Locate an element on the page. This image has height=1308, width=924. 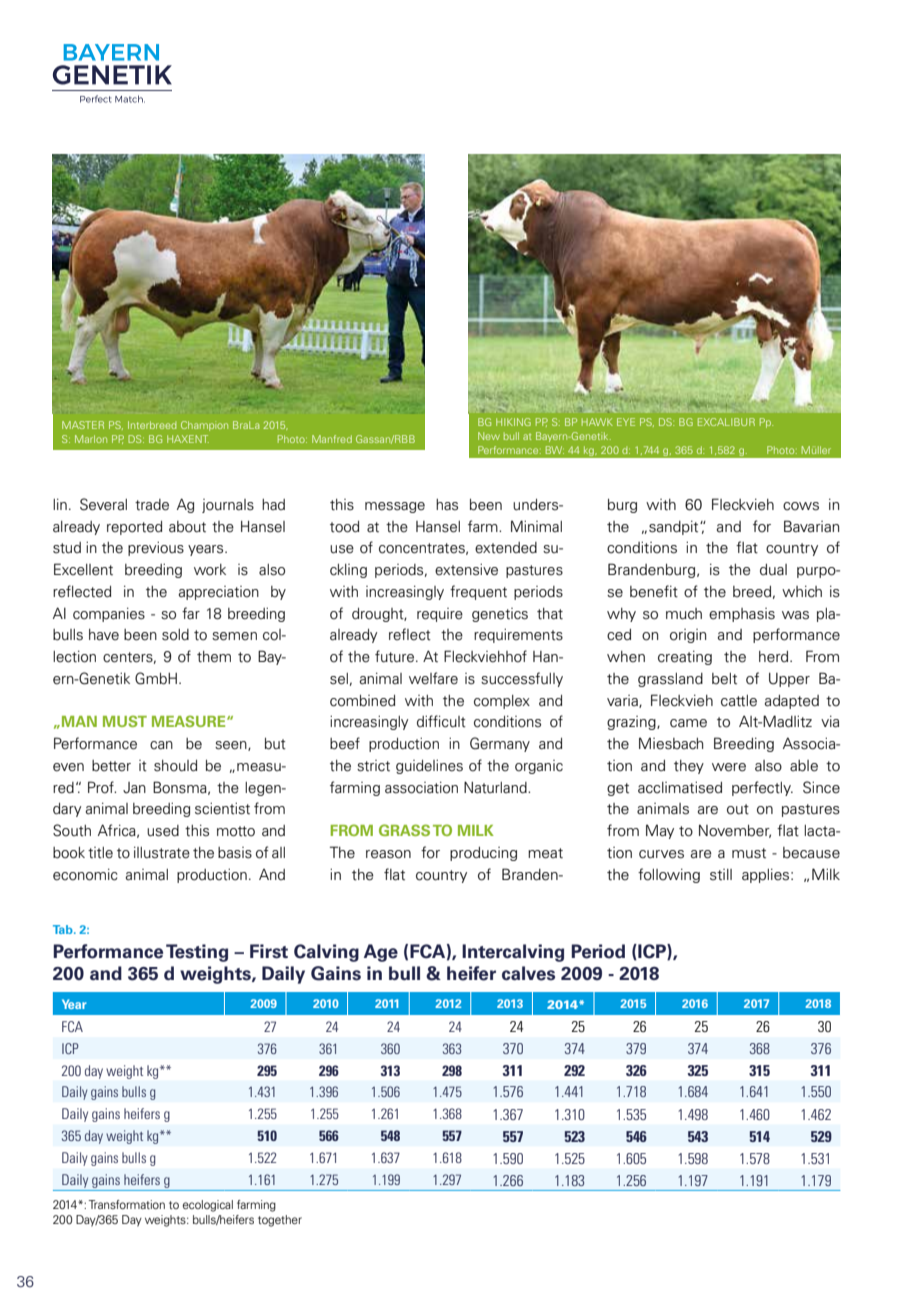
EXCALIBUR is located at coordinates (726, 422).
